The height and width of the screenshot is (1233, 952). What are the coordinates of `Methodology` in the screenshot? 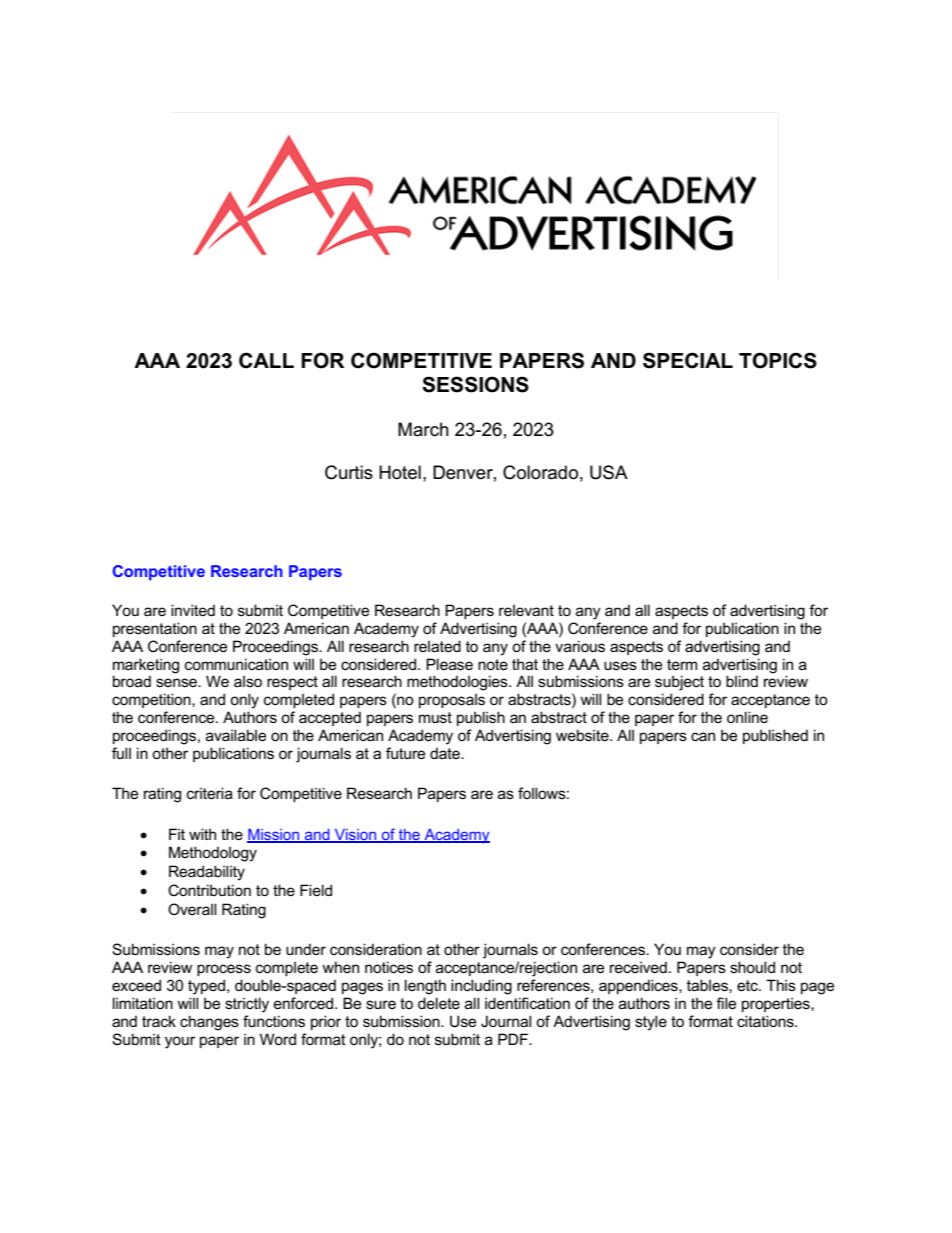 It's located at (213, 854).
